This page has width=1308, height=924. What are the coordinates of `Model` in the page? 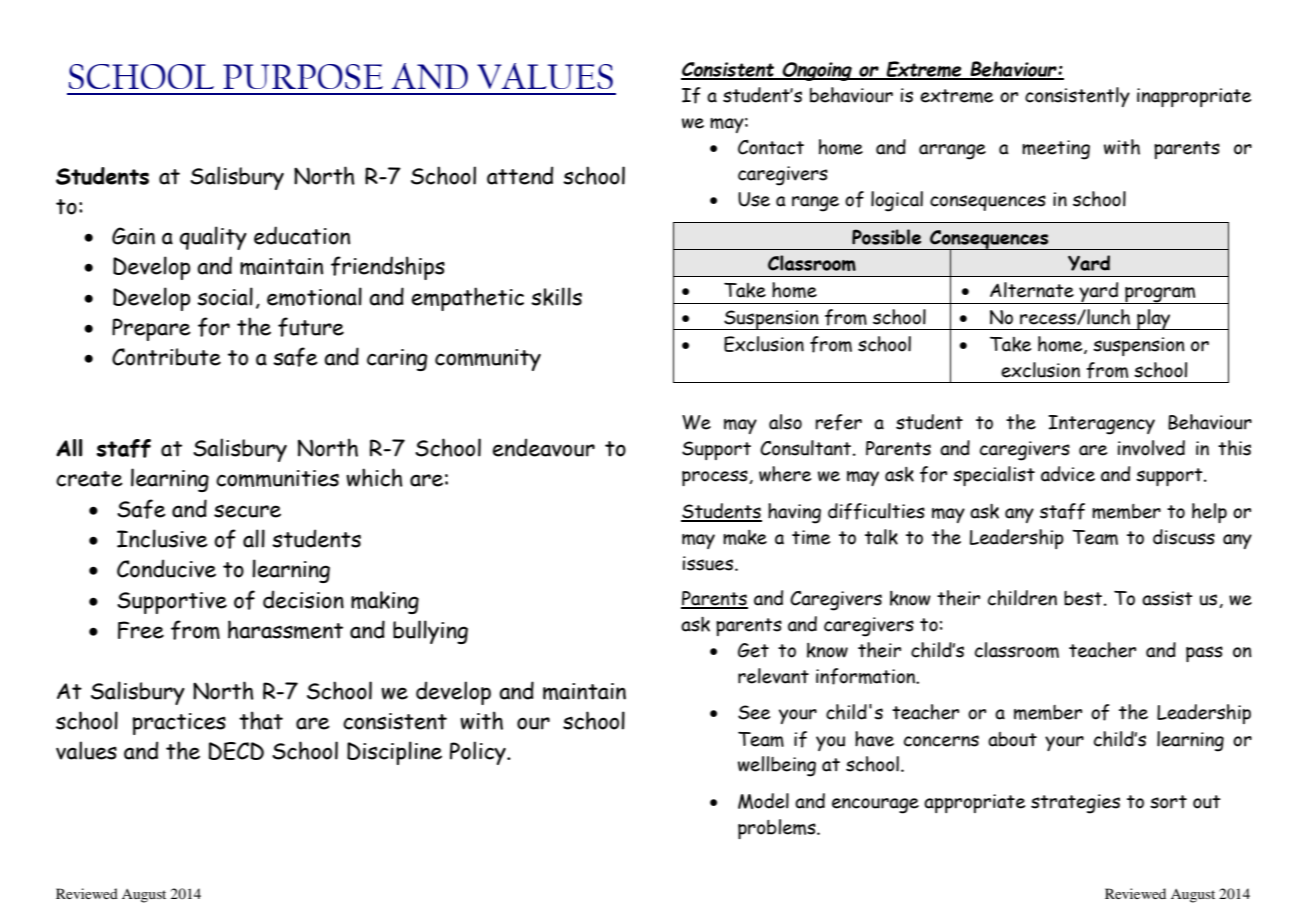 It's located at (763, 801).
